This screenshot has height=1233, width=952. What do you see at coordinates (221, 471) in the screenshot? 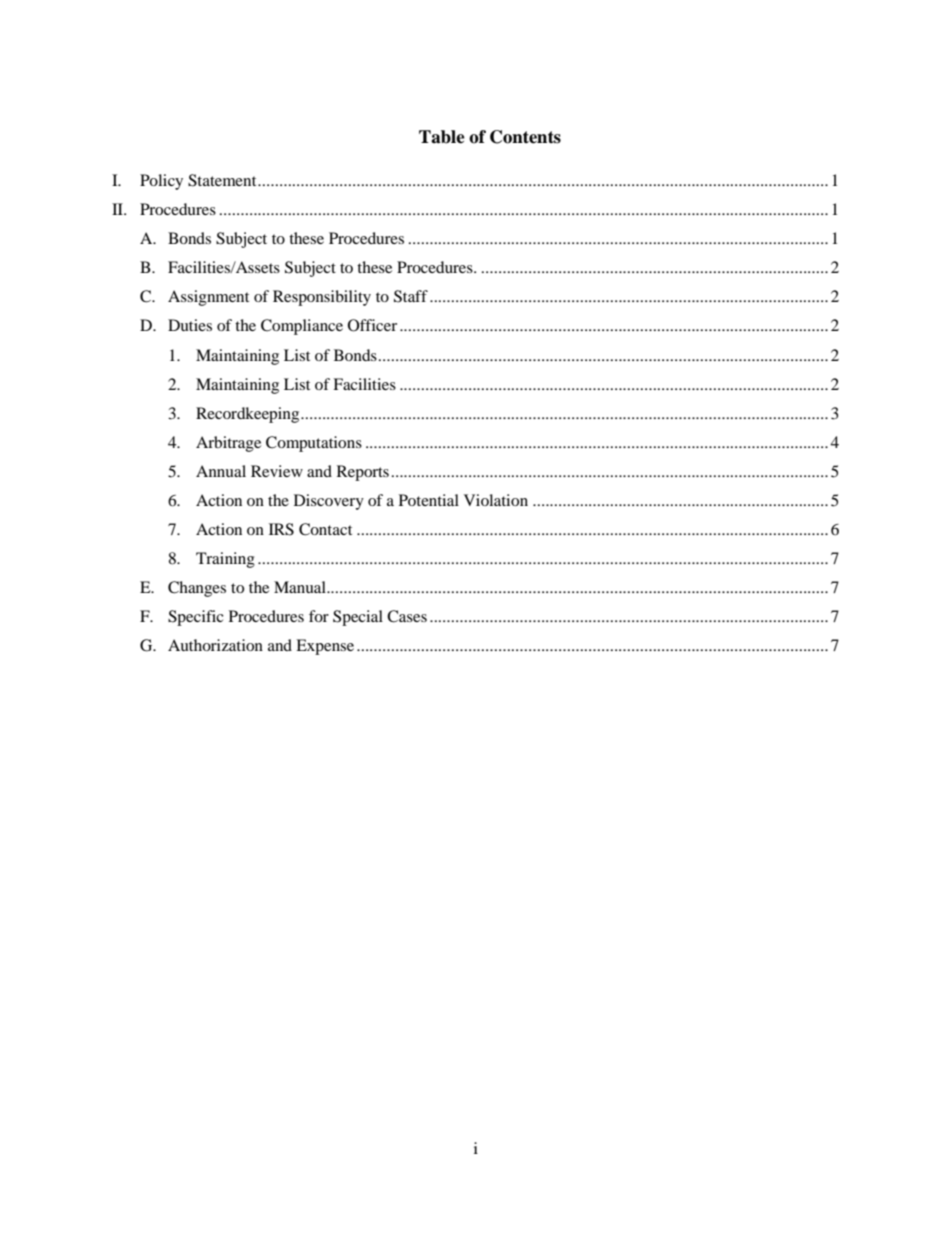
I see `Annual` at bounding box center [221, 471].
